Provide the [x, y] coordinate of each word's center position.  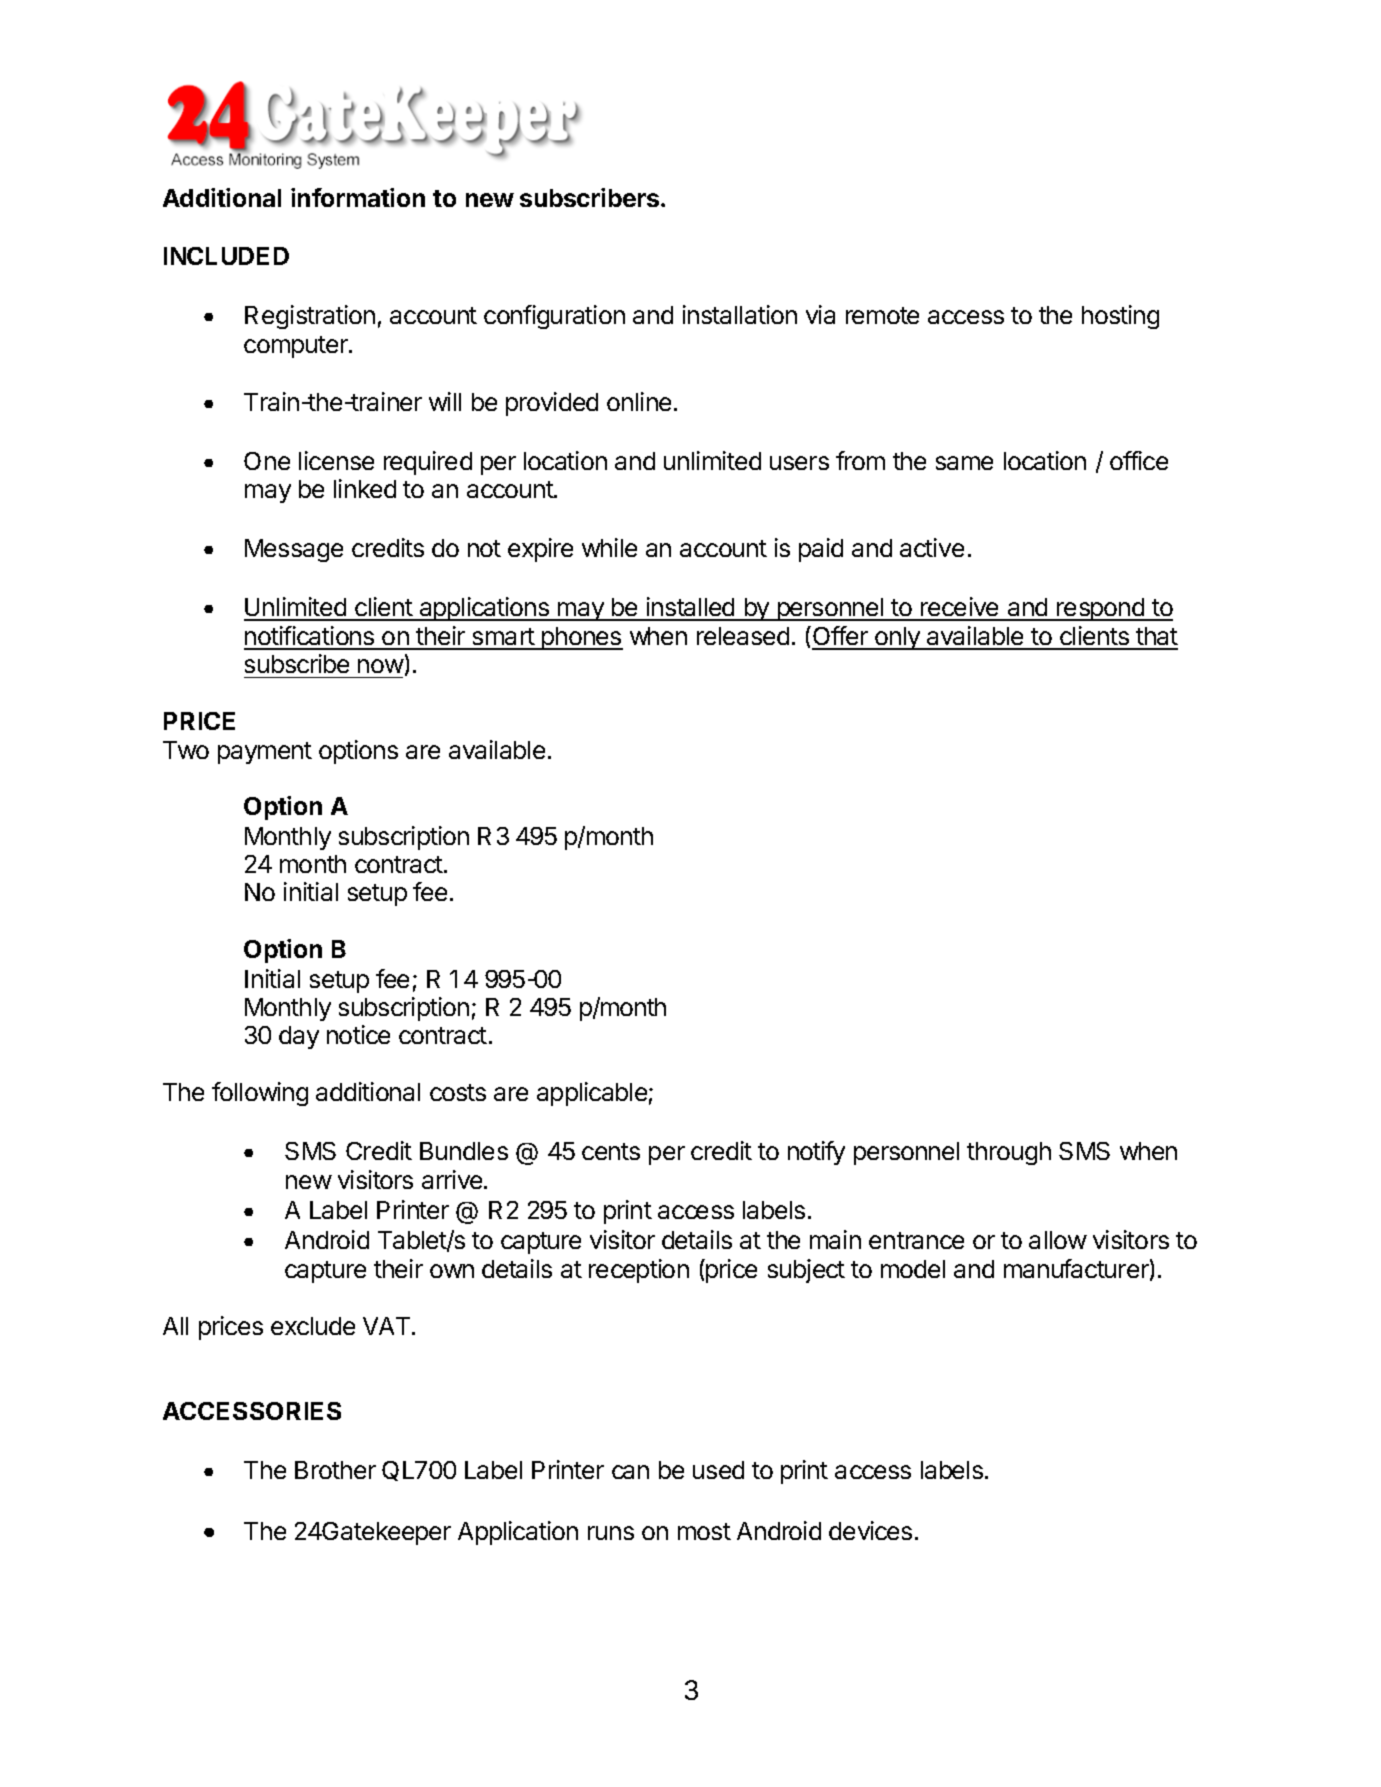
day [299, 1037]
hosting [1120, 317]
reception [639, 1271]
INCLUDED [226, 256]
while [609, 547]
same [964, 463]
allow [1058, 1240]
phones [581, 638]
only [897, 638]
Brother [335, 1470]
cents [611, 1151]
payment [265, 753]
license [336, 460]
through [1009, 1153]
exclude [313, 1326]
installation [740, 314]
